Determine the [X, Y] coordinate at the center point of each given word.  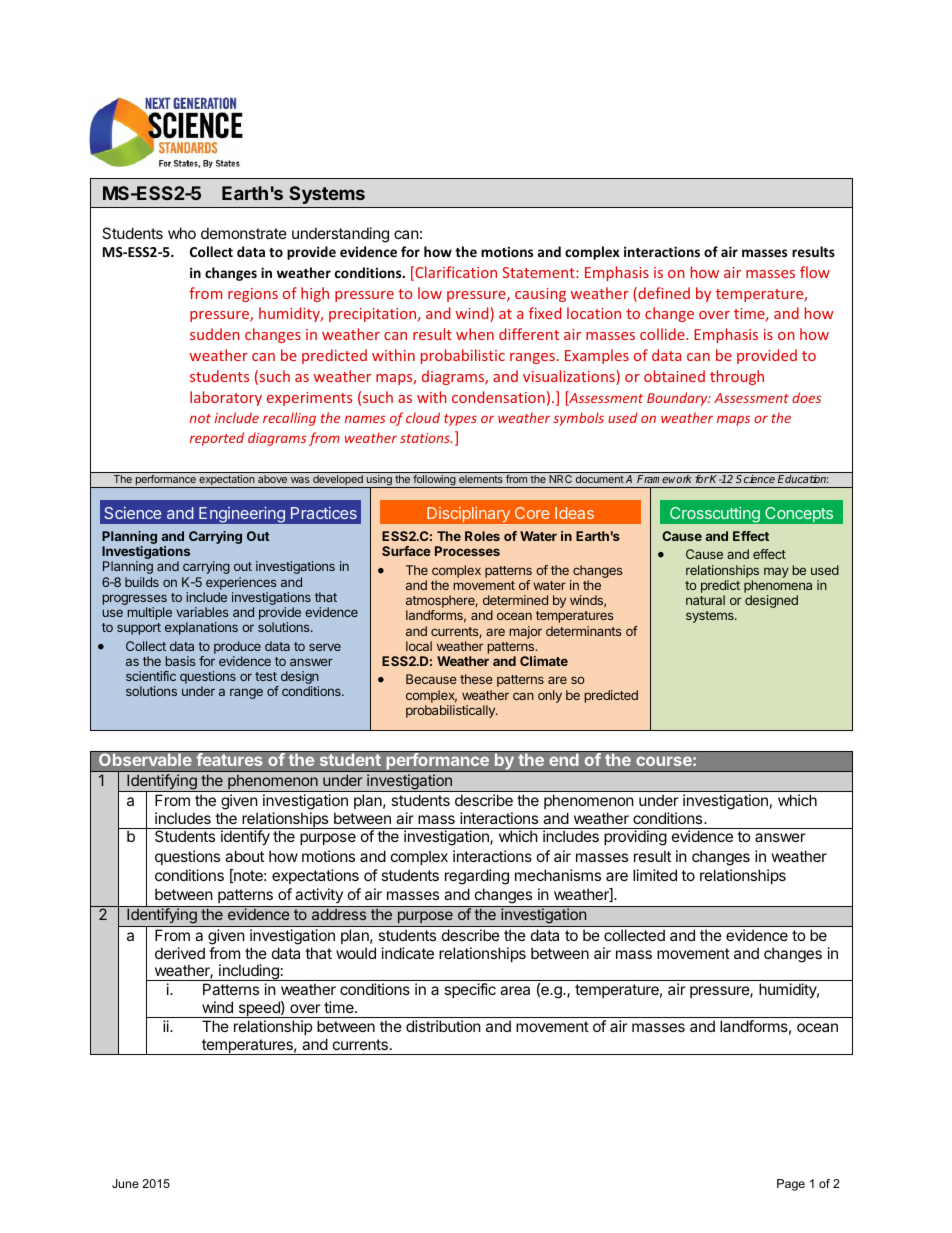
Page [791, 1185]
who [182, 233]
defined [663, 294]
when [475, 334]
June [125, 1183]
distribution [443, 1026]
